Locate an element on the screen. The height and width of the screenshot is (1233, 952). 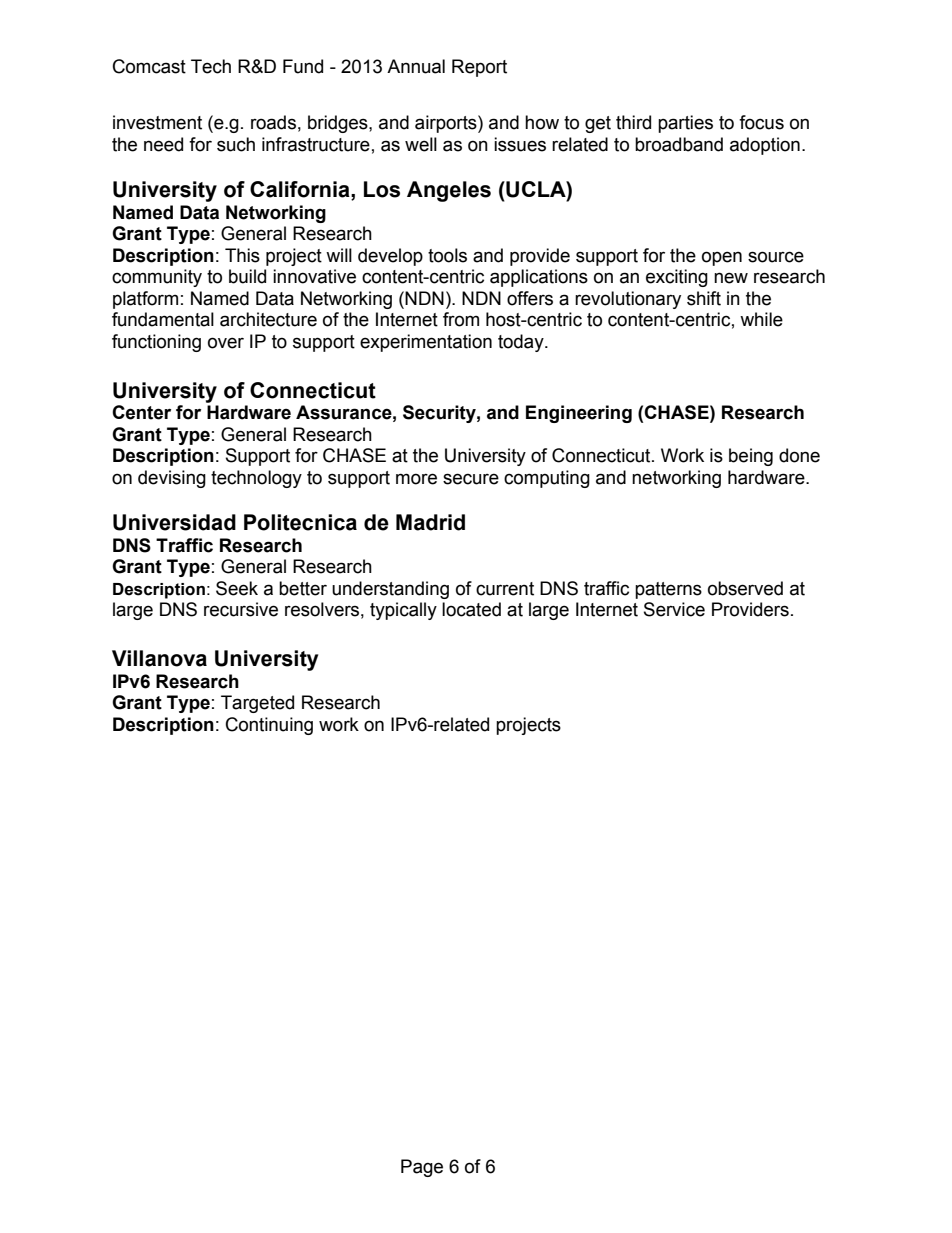
located is located at coordinates (471, 609).
